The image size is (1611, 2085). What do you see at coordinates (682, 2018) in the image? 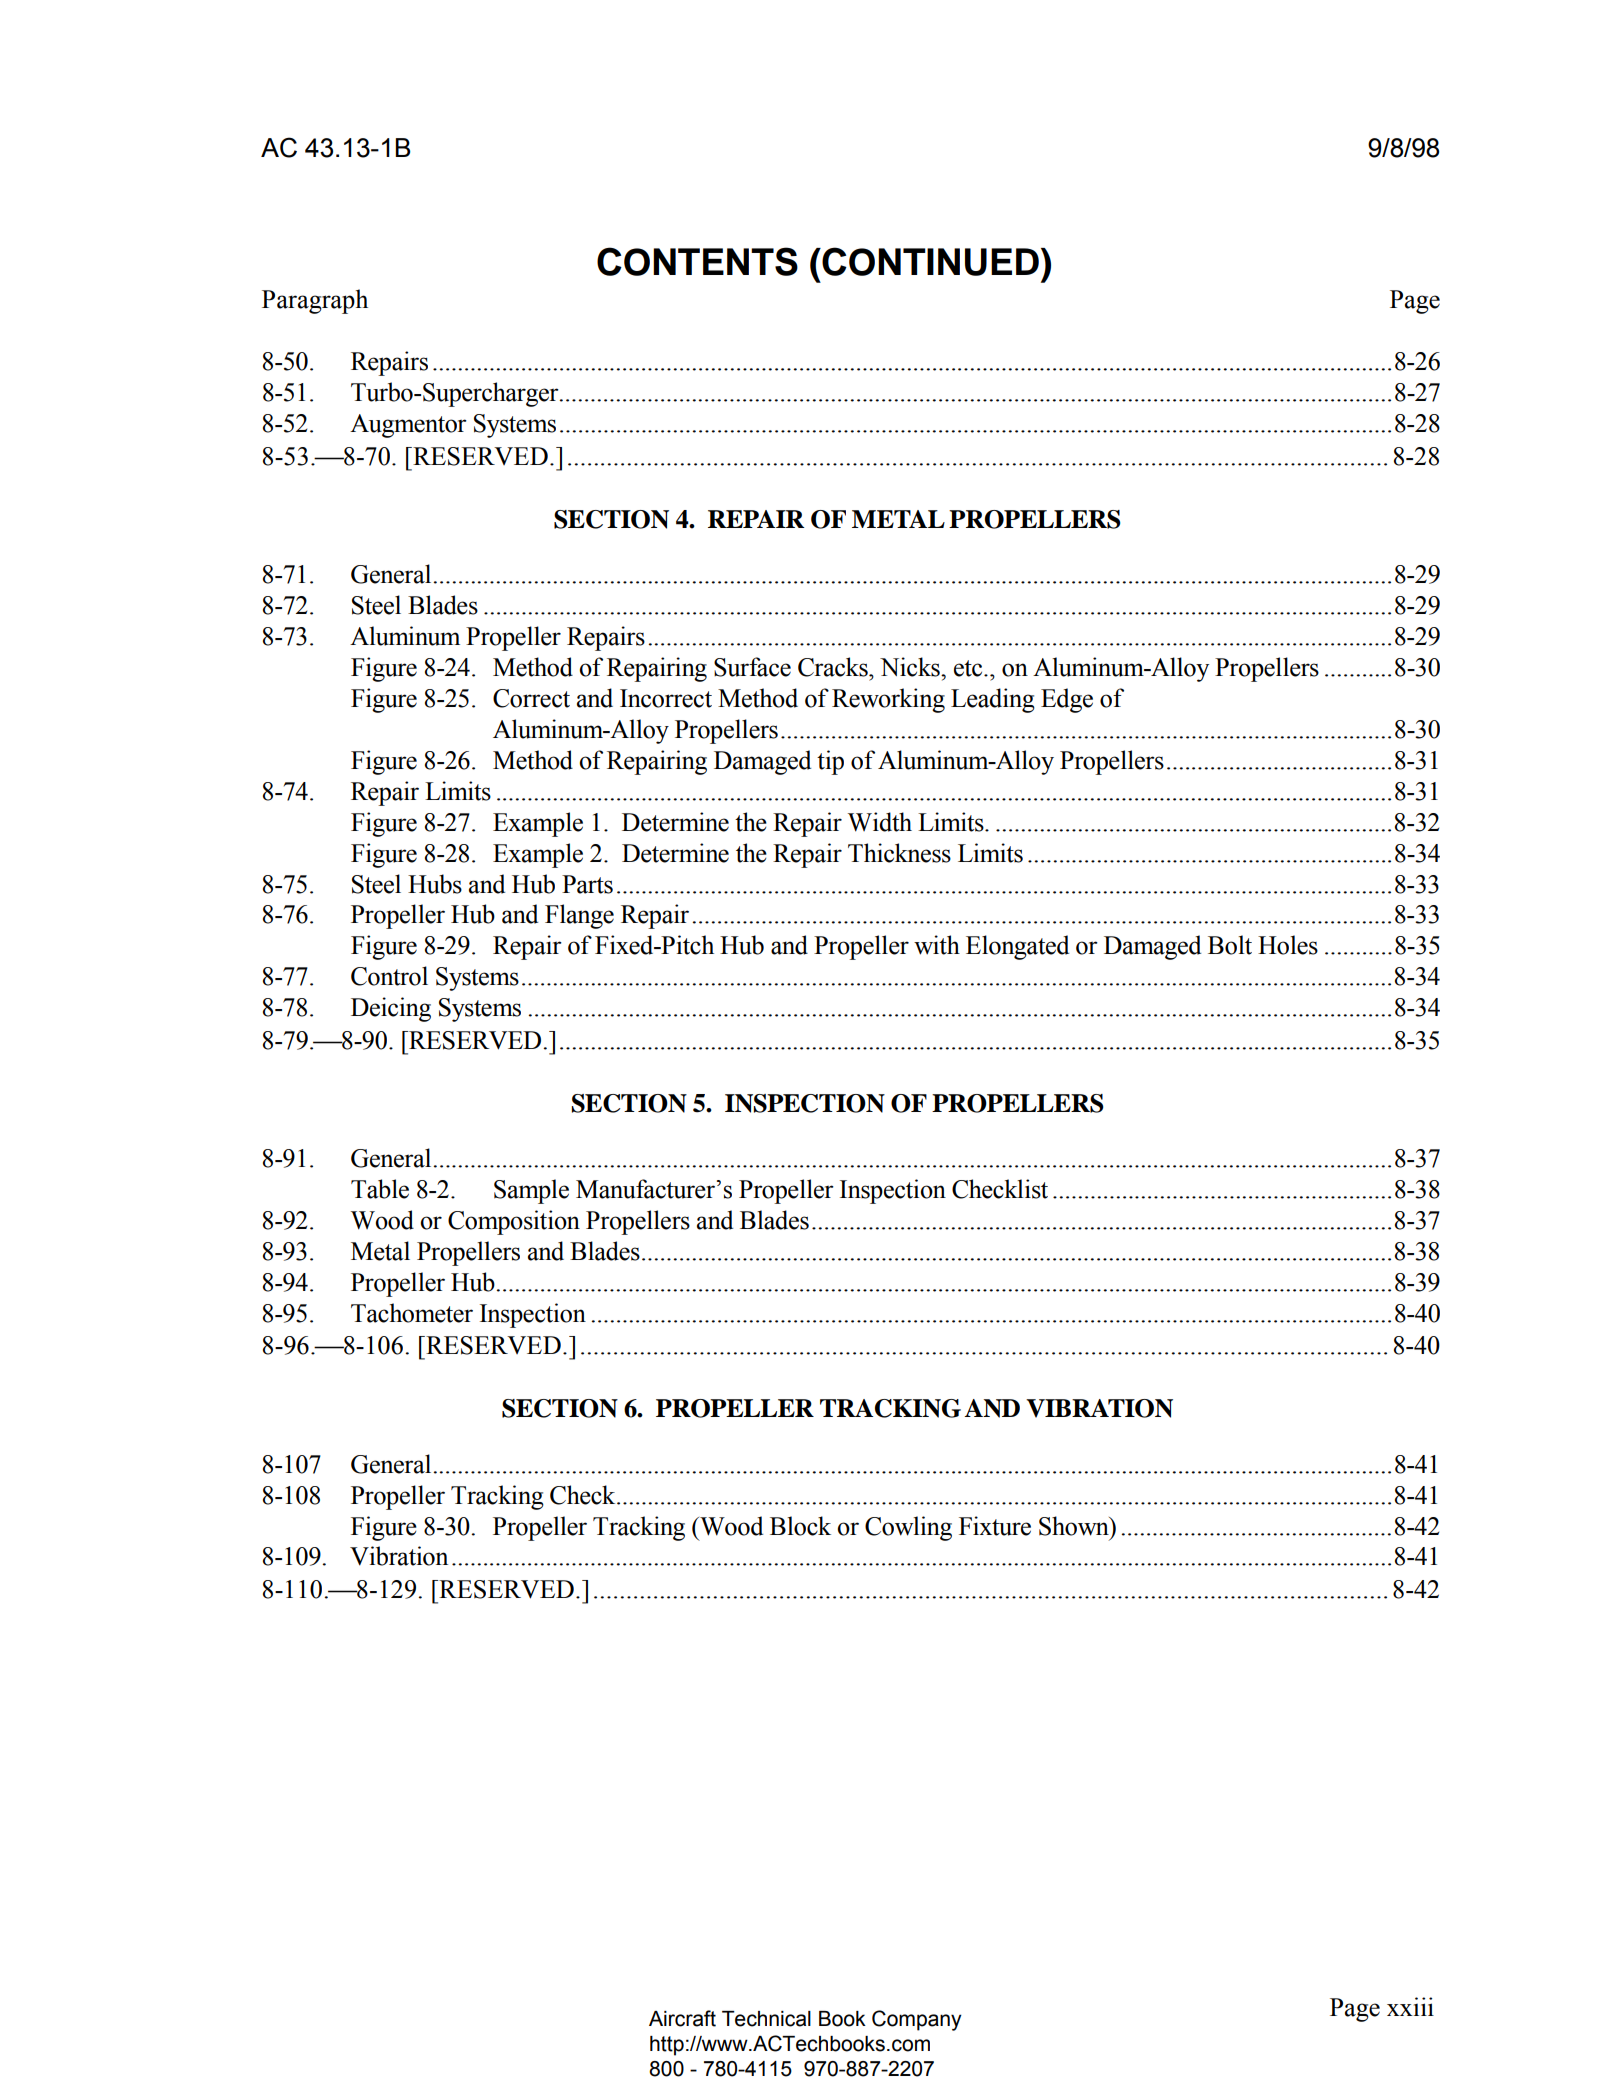
I see `Aircraft` at bounding box center [682, 2018].
